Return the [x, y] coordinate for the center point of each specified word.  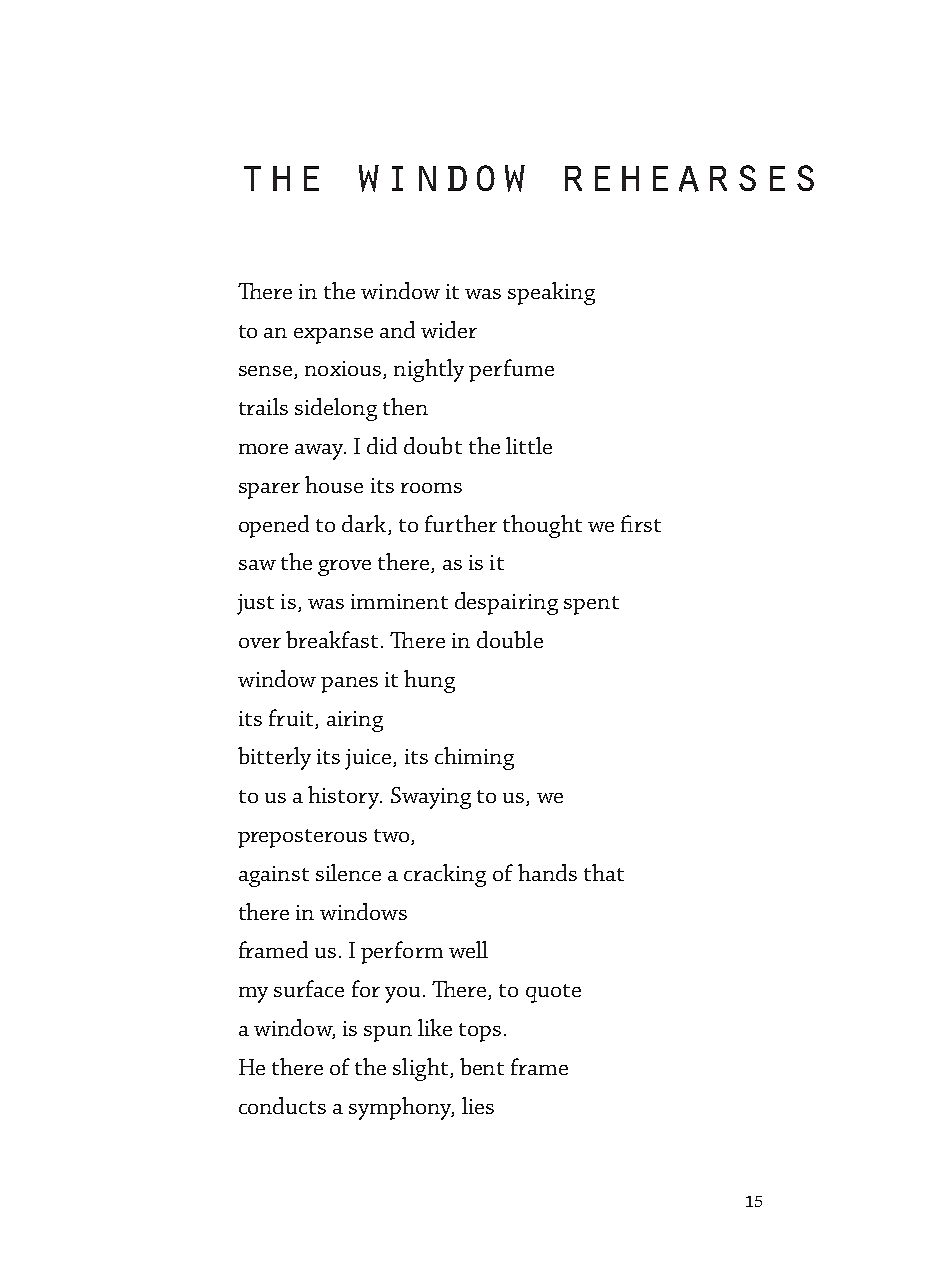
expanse [333, 336]
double [510, 639]
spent [591, 605]
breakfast [332, 639]
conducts [282, 1105]
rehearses [689, 178]
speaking [551, 293]
